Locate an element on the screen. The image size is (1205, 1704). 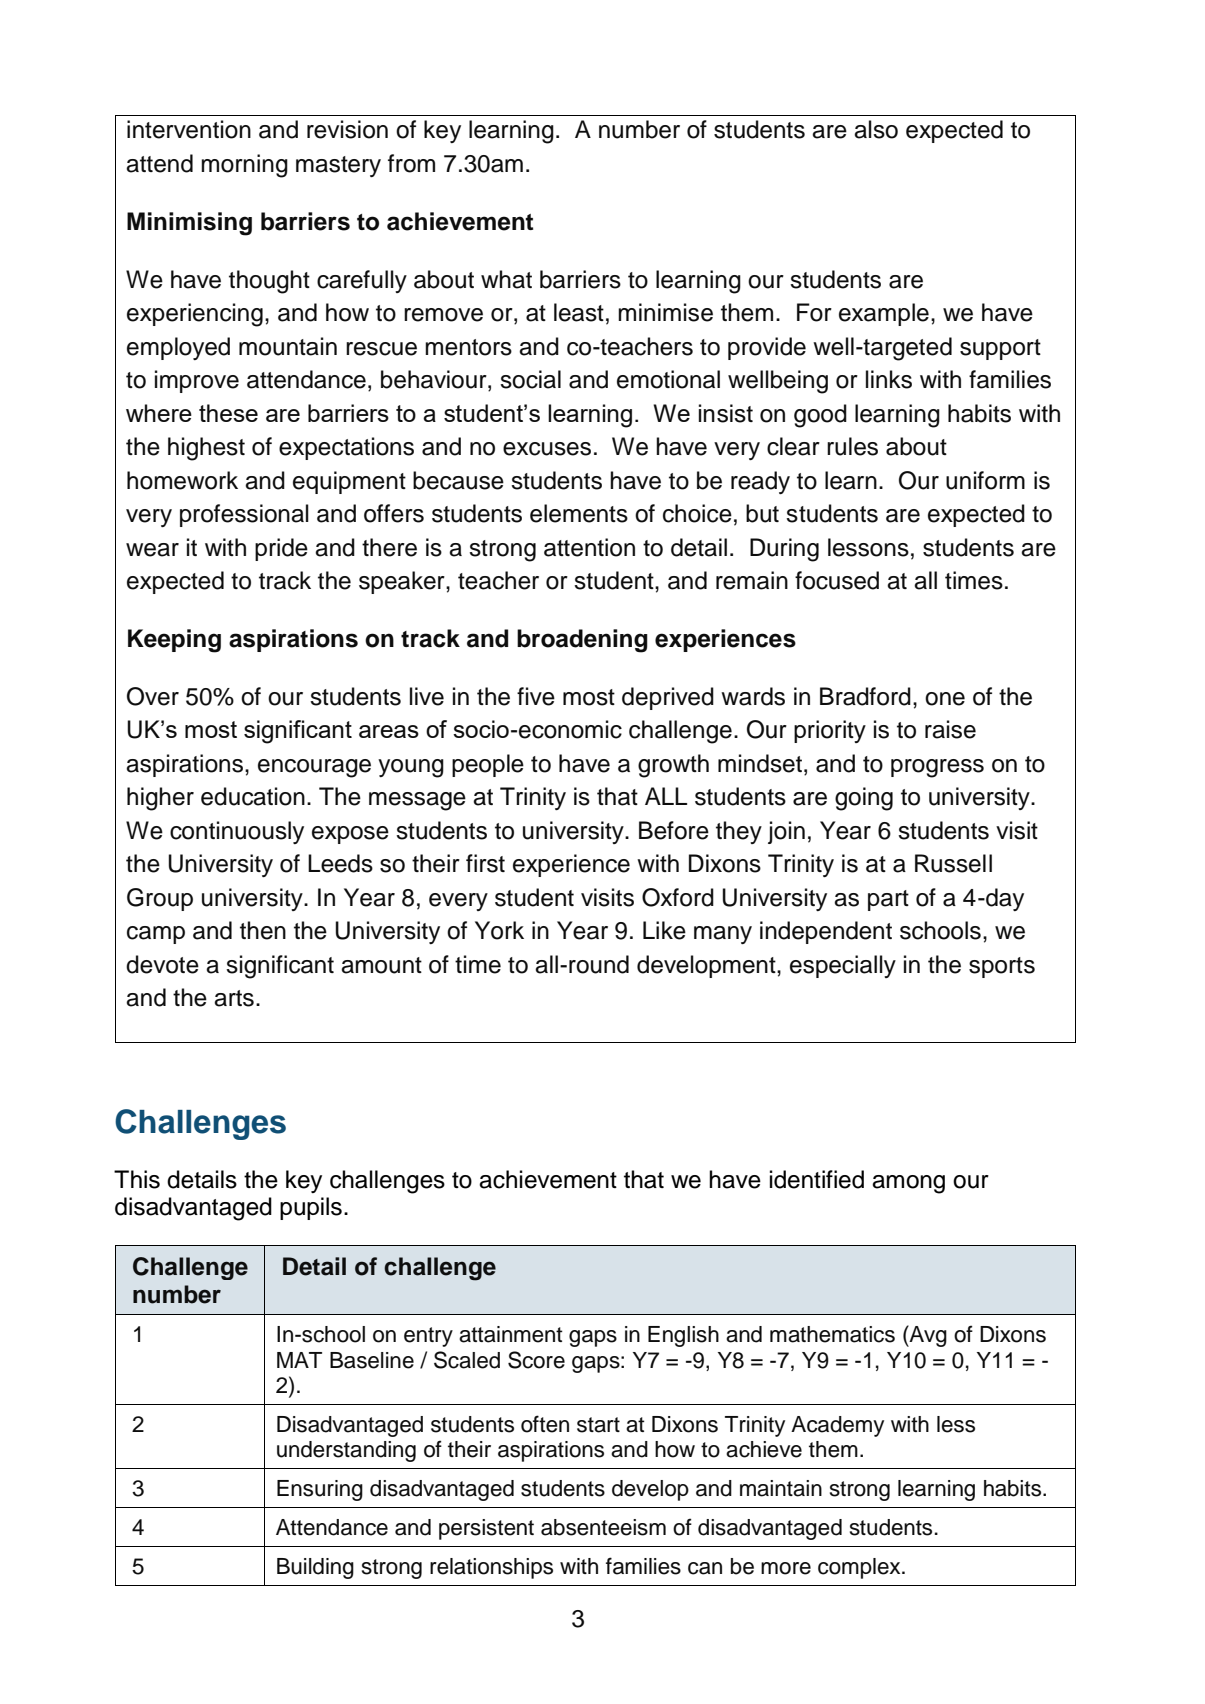
Russell is located at coordinates (953, 863).
